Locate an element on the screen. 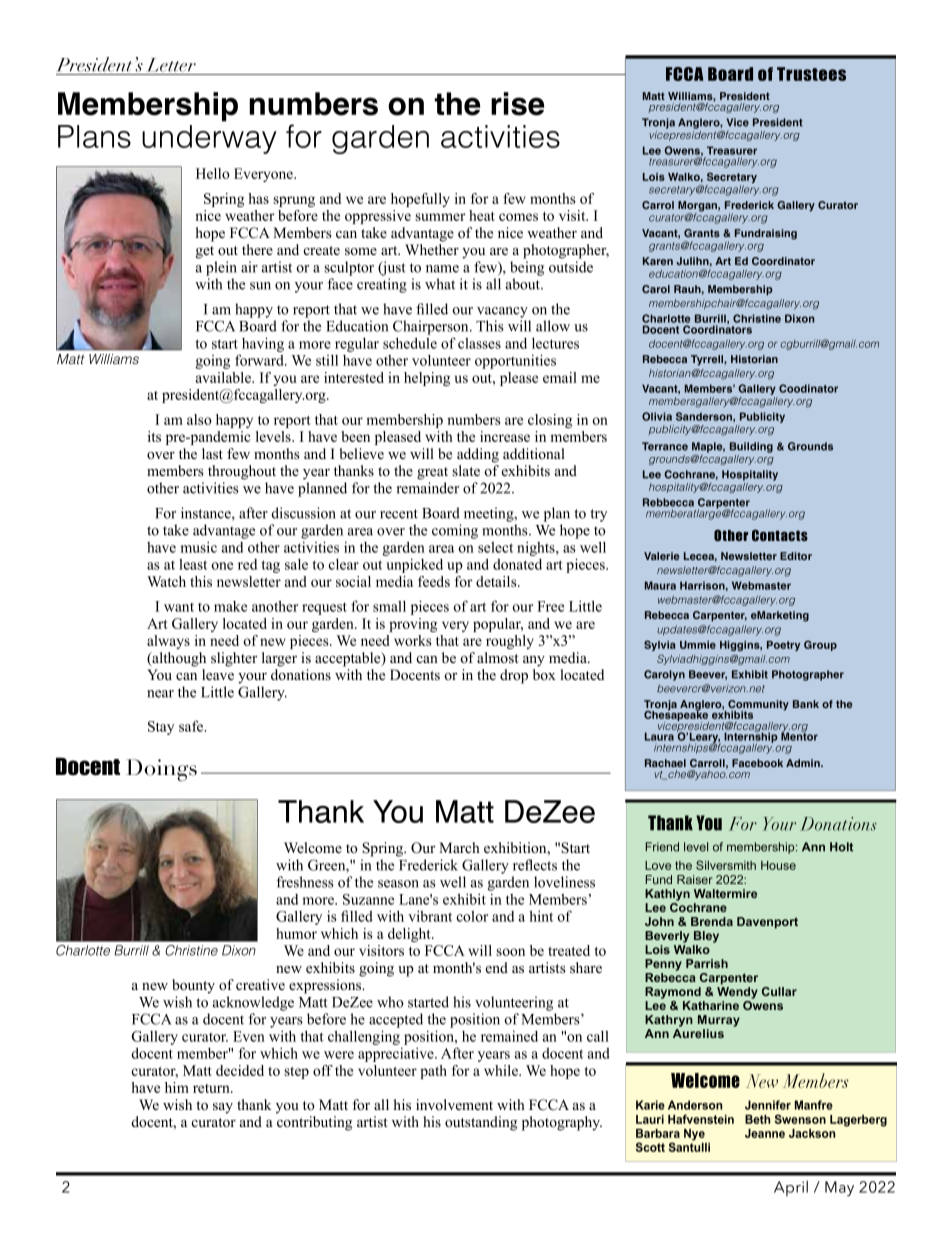 This screenshot has height=1233, width=952. rise is located at coordinates (517, 104).
